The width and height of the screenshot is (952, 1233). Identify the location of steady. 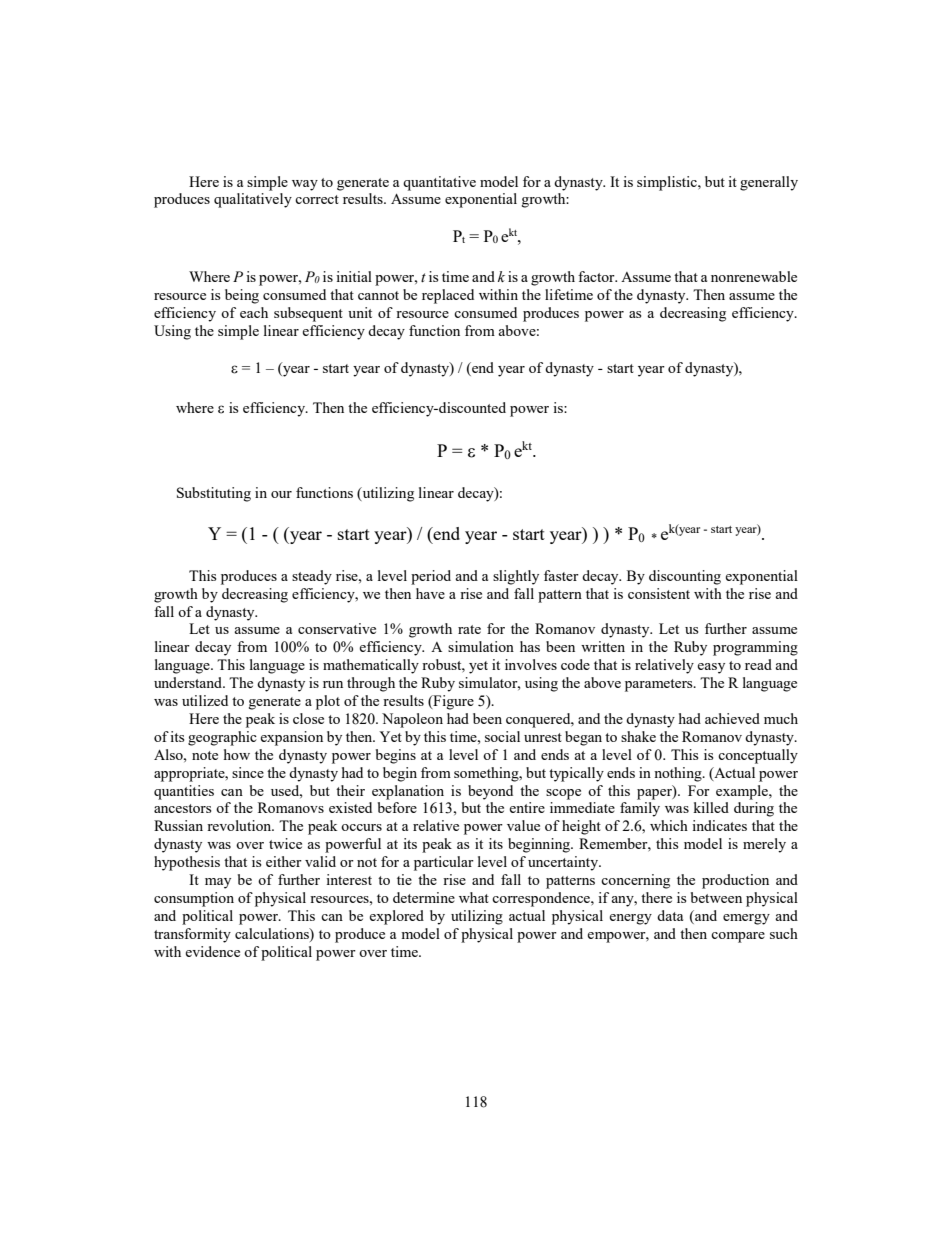
(312, 577).
